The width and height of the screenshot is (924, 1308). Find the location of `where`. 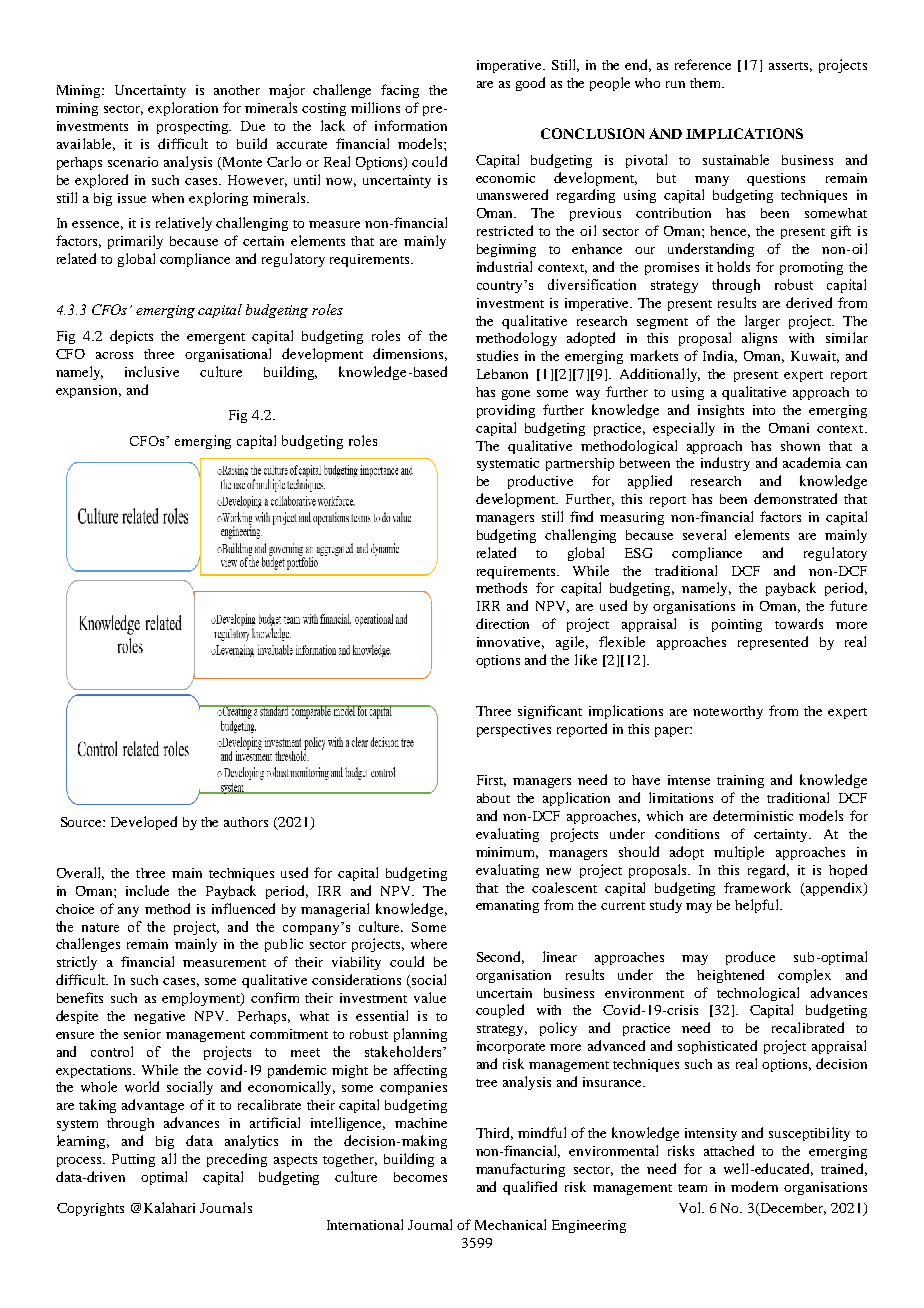

where is located at coordinates (429, 944).
